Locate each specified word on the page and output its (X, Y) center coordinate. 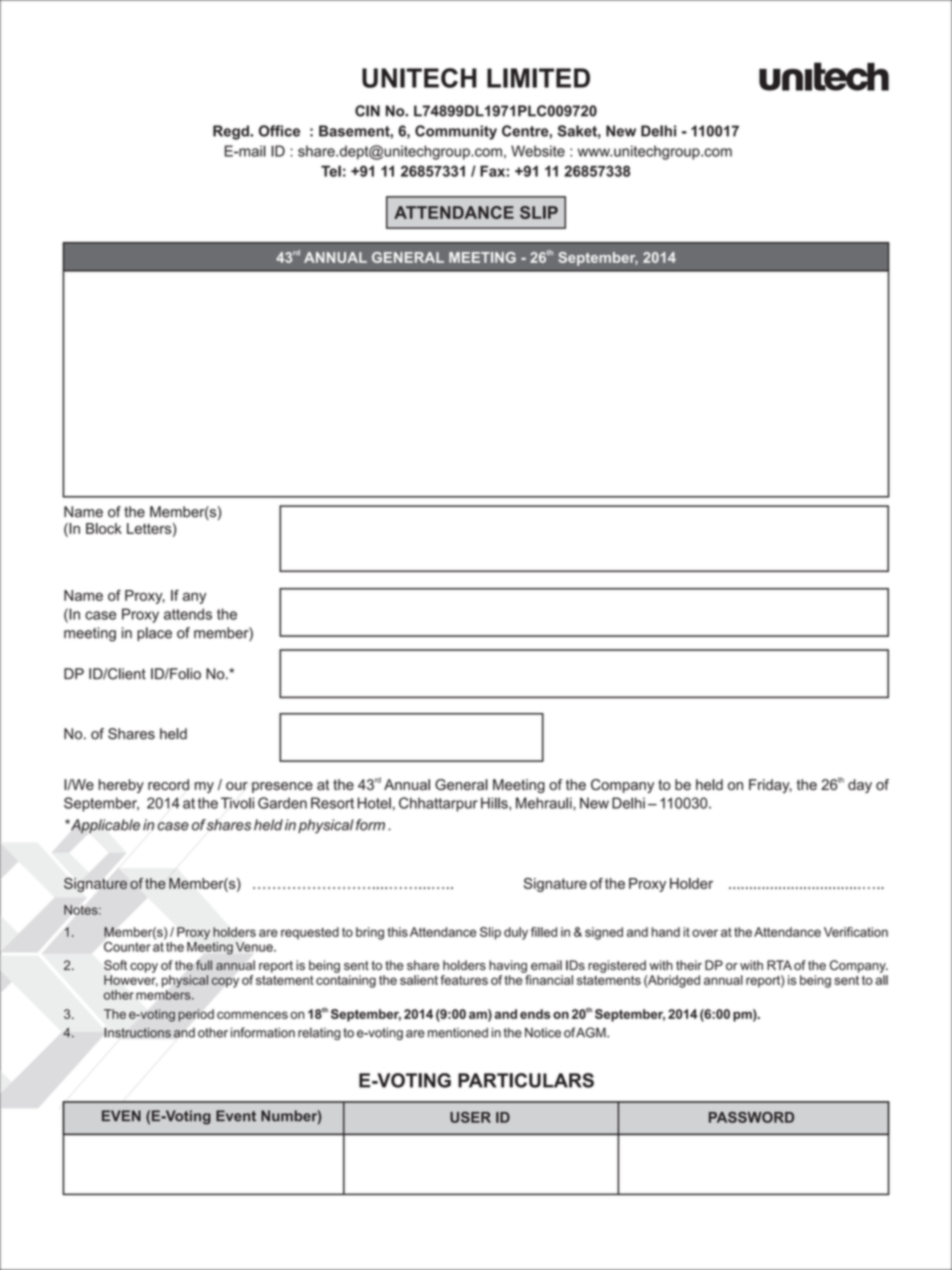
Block (104, 528)
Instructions (137, 1032)
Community (456, 132)
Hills (495, 803)
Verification (856, 932)
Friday (770, 786)
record (168, 784)
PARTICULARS (526, 1080)
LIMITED (538, 78)
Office (279, 131)
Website (538, 151)
